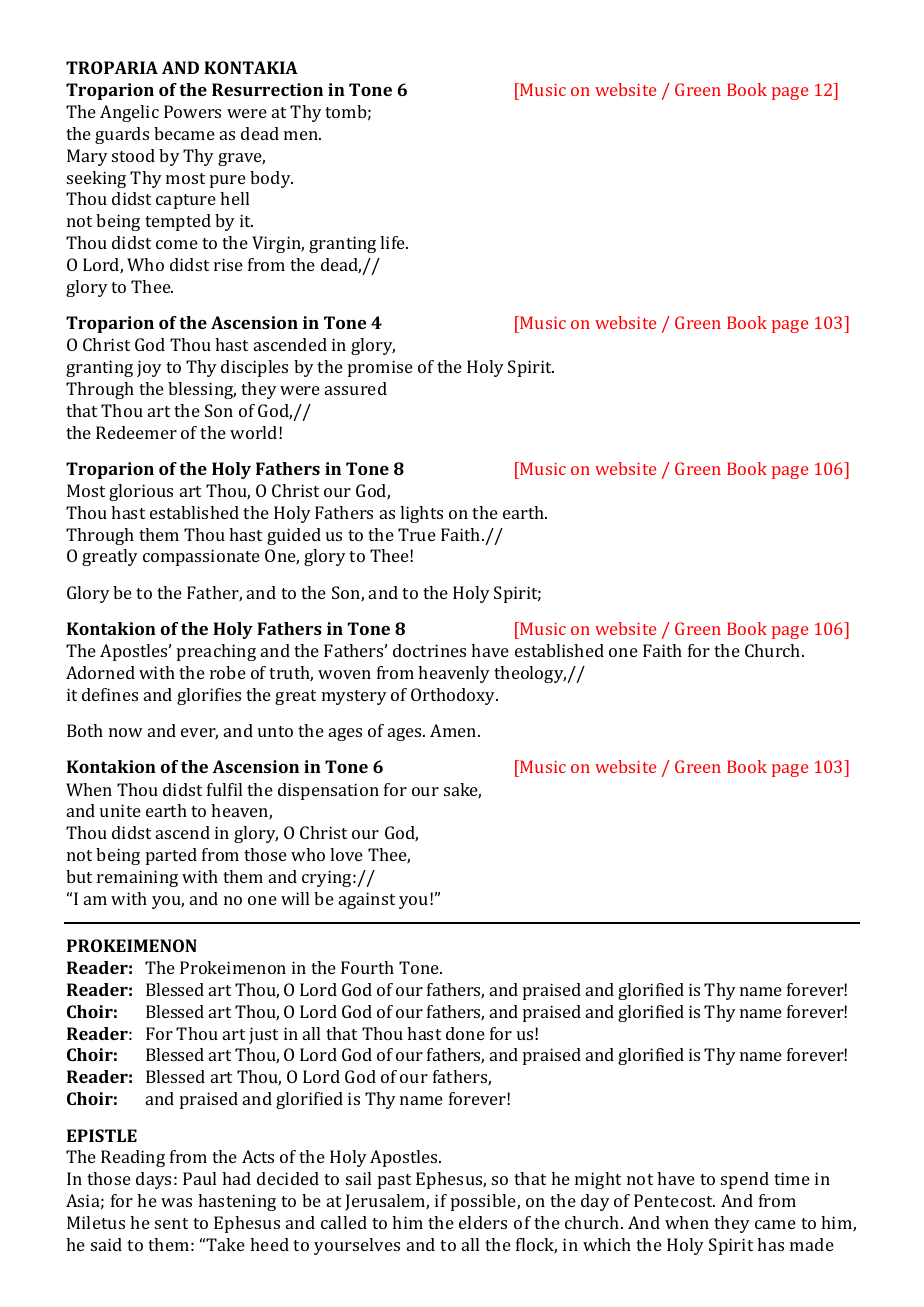  What do you see at coordinates (745, 1180) in the image?
I see `spend` at bounding box center [745, 1180].
